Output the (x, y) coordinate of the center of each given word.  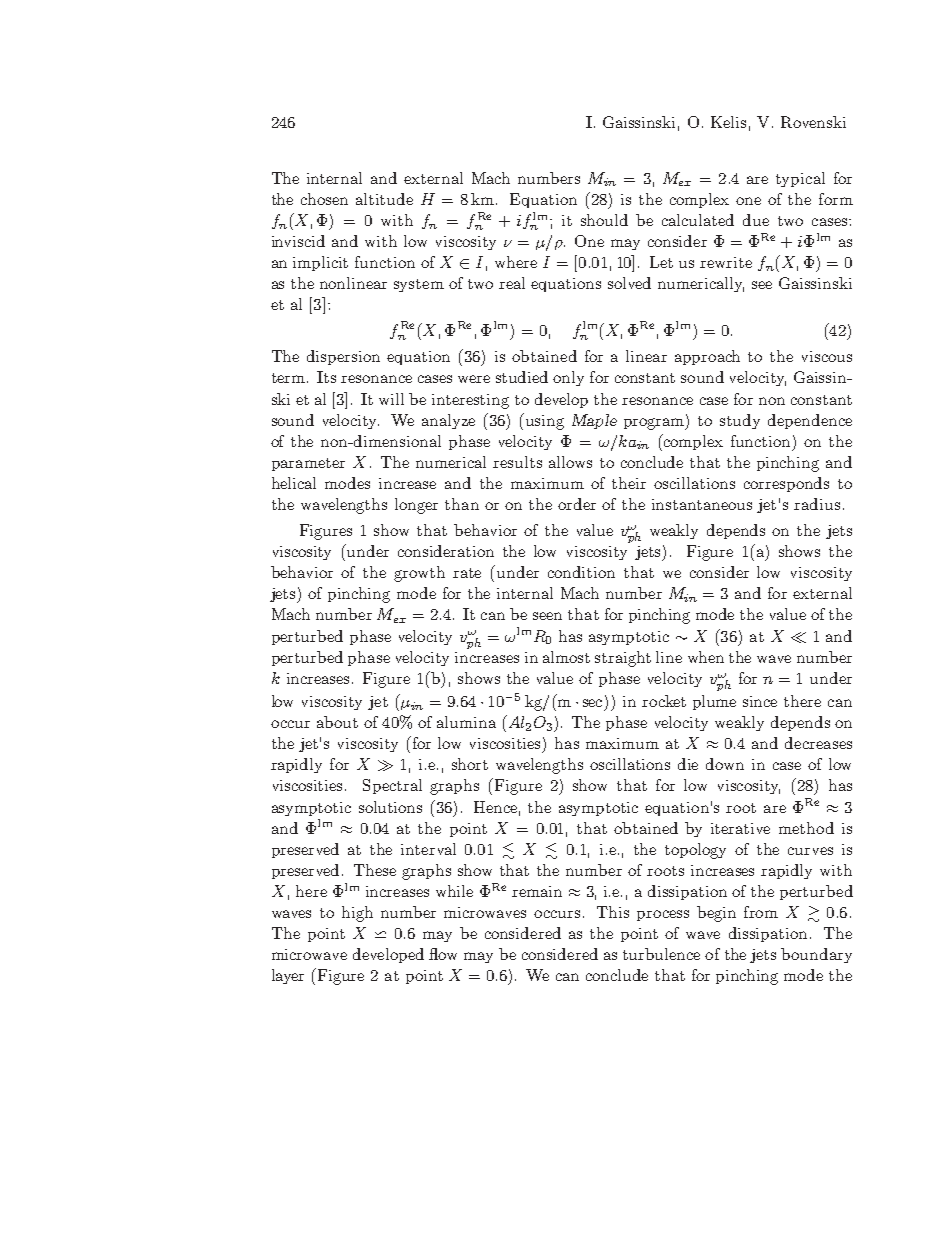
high (357, 914)
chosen (324, 199)
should (604, 220)
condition (581, 572)
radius (817, 504)
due (756, 220)
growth (419, 574)
